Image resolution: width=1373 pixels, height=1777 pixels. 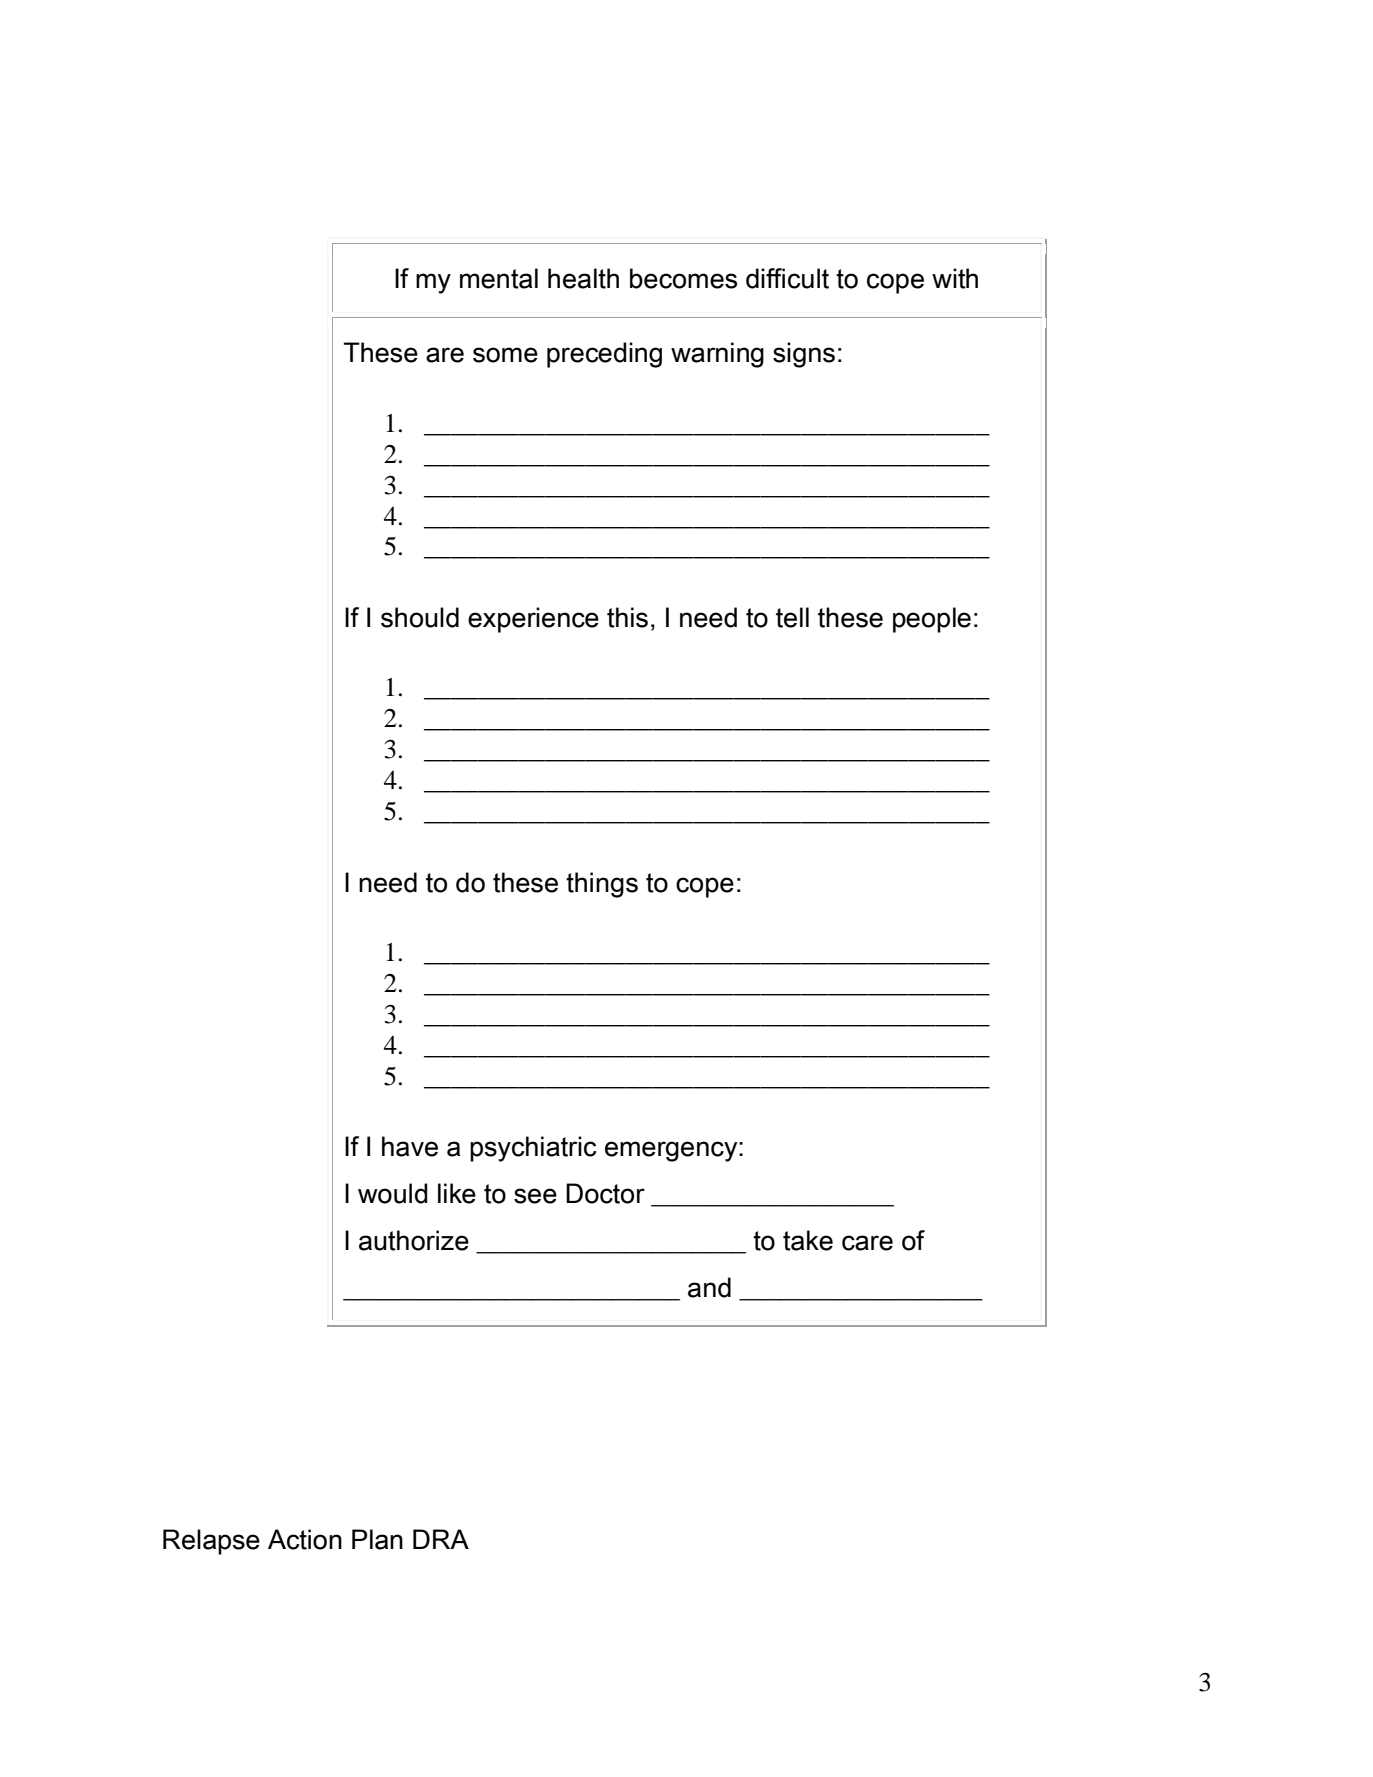 I want to click on tell, so click(x=792, y=617).
